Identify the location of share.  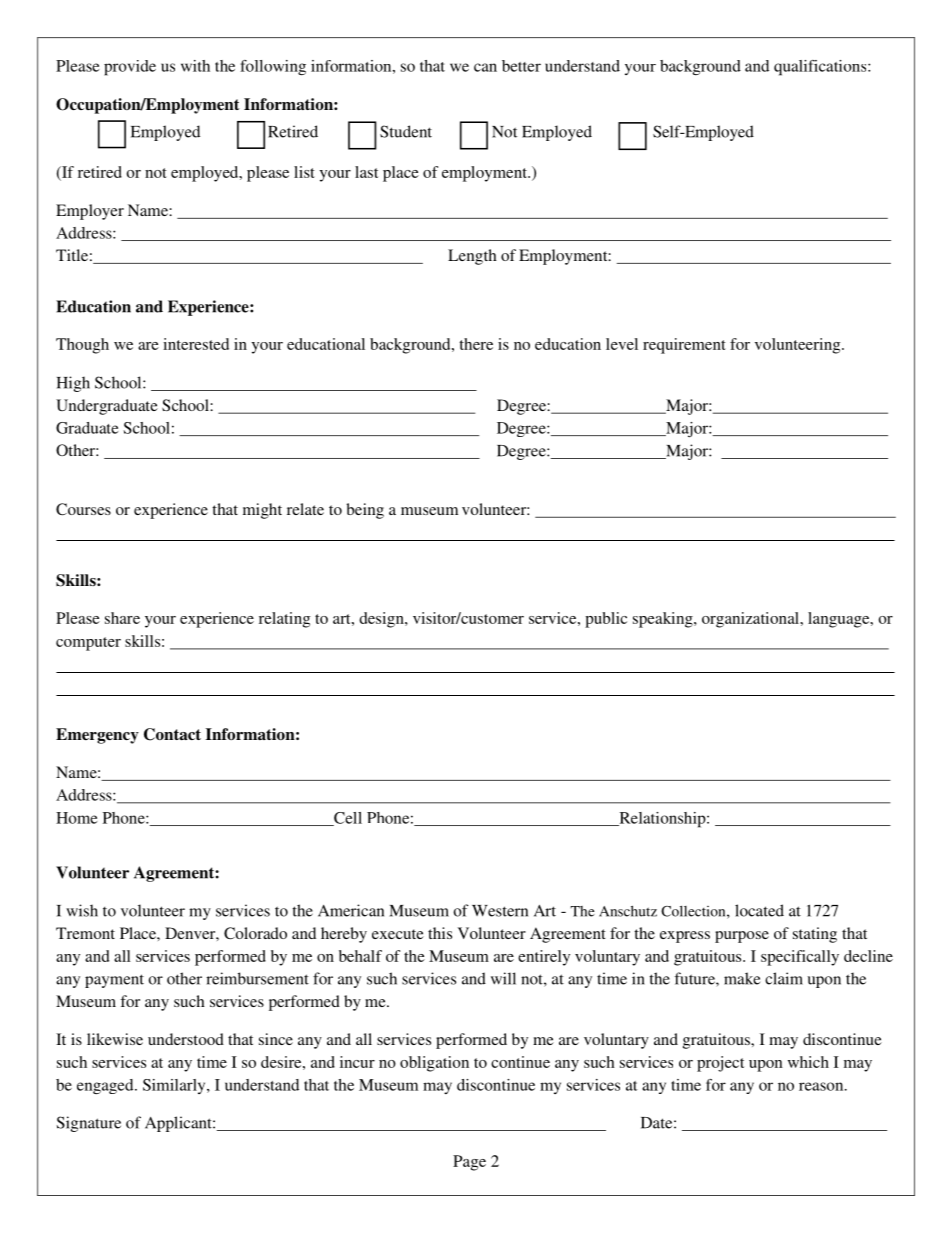
(122, 618).
